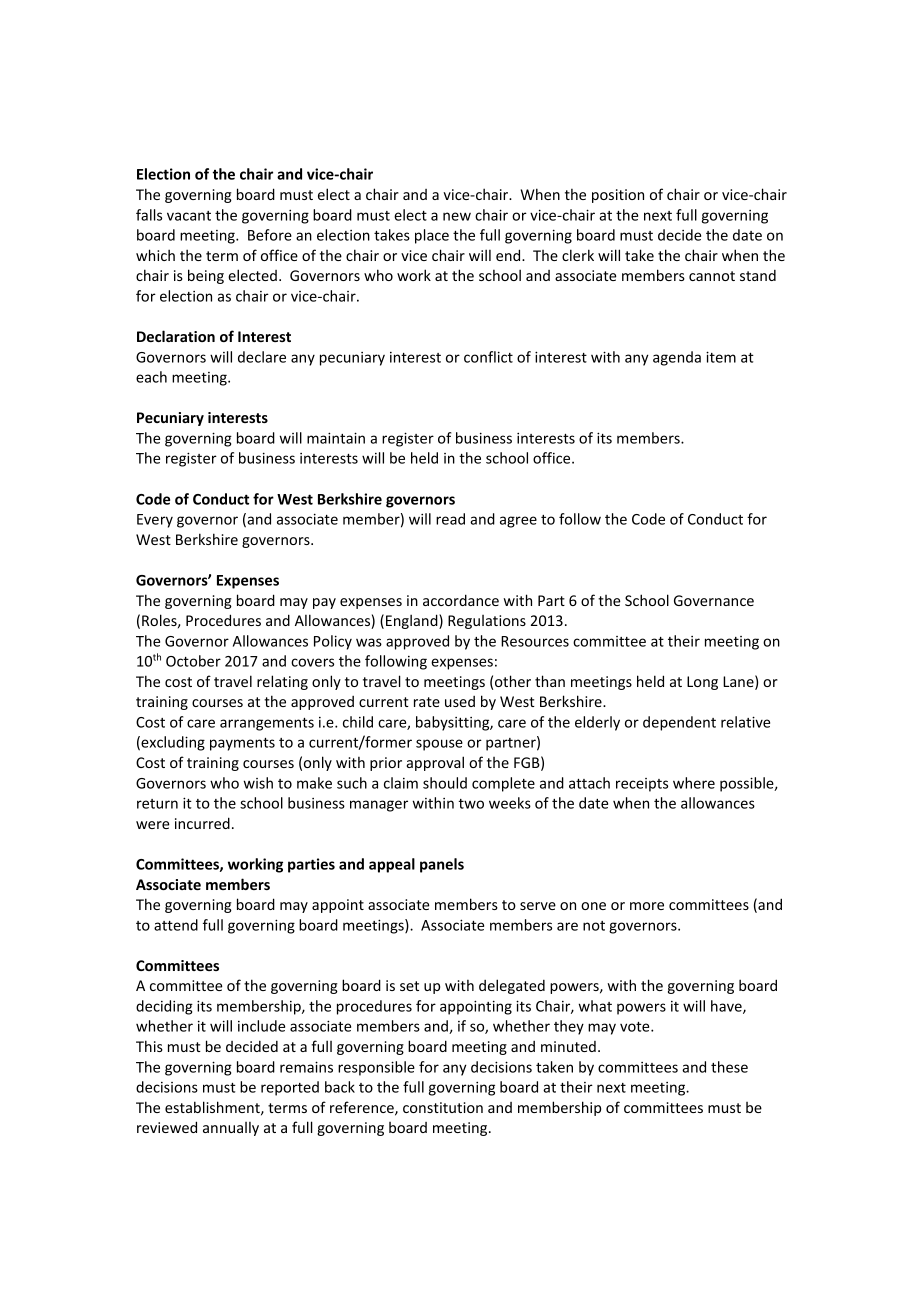 This page has height=1308, width=924. Describe the element at coordinates (202, 823) in the page. I see `incurred` at that location.
